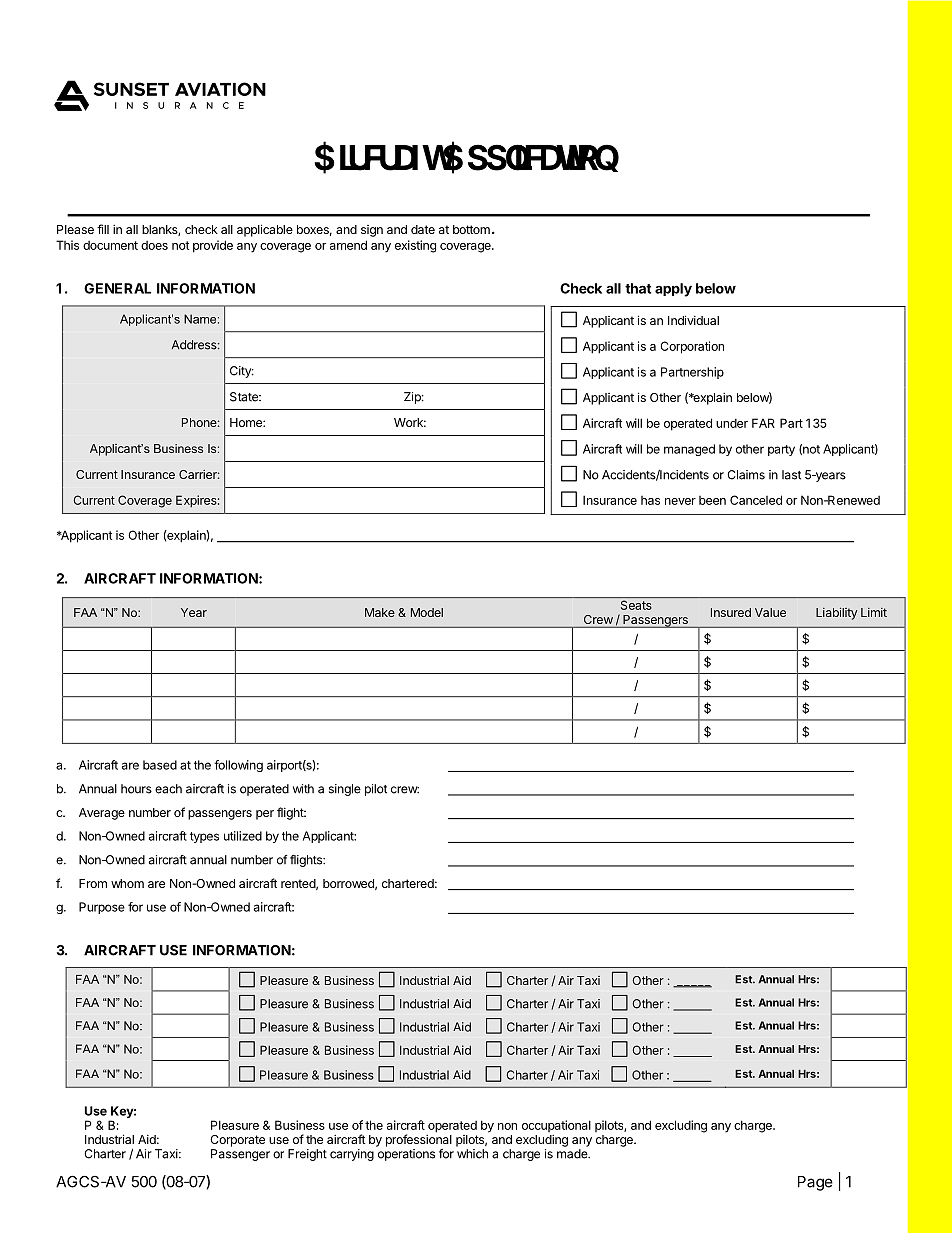 The width and height of the document is (952, 1233). Describe the element at coordinates (415, 246) in the document. I see `existing` at that location.
